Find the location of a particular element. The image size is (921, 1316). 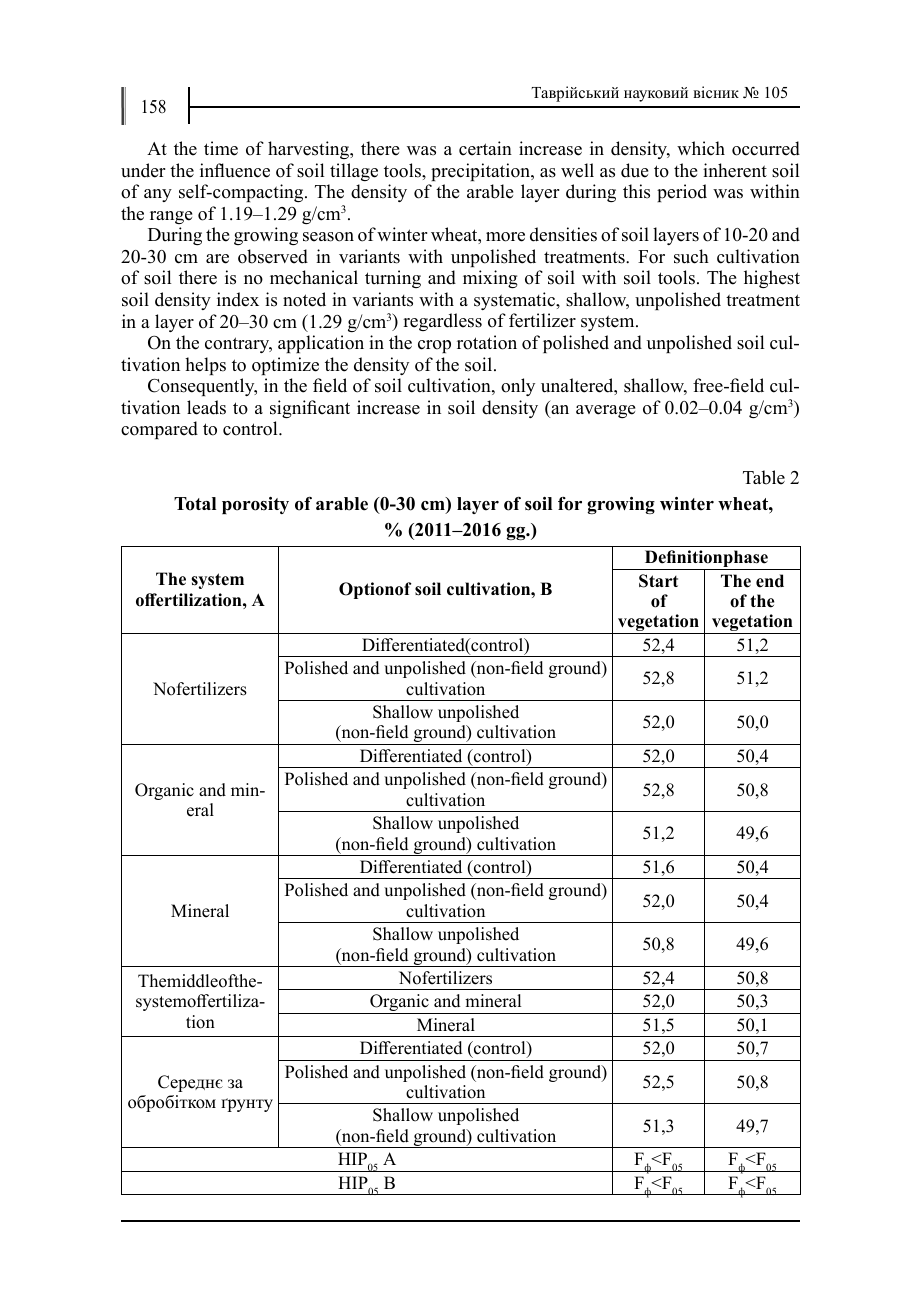

regardless is located at coordinates (442, 322).
